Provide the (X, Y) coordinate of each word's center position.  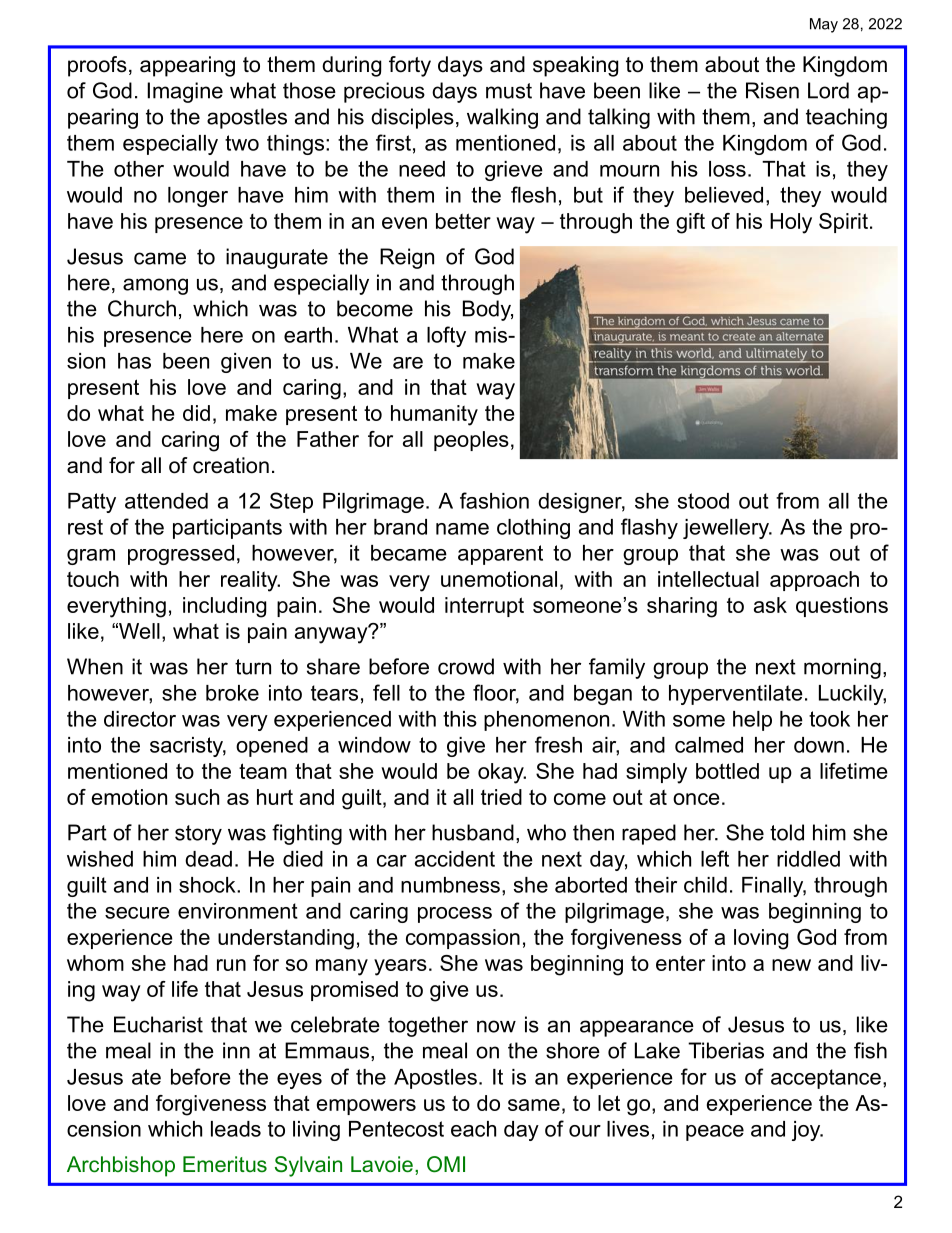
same (534, 1105)
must (509, 91)
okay (502, 773)
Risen (772, 90)
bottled (727, 771)
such (197, 797)
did (196, 413)
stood (703, 501)
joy (807, 1131)
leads (236, 1129)
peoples (471, 441)
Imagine (185, 92)
